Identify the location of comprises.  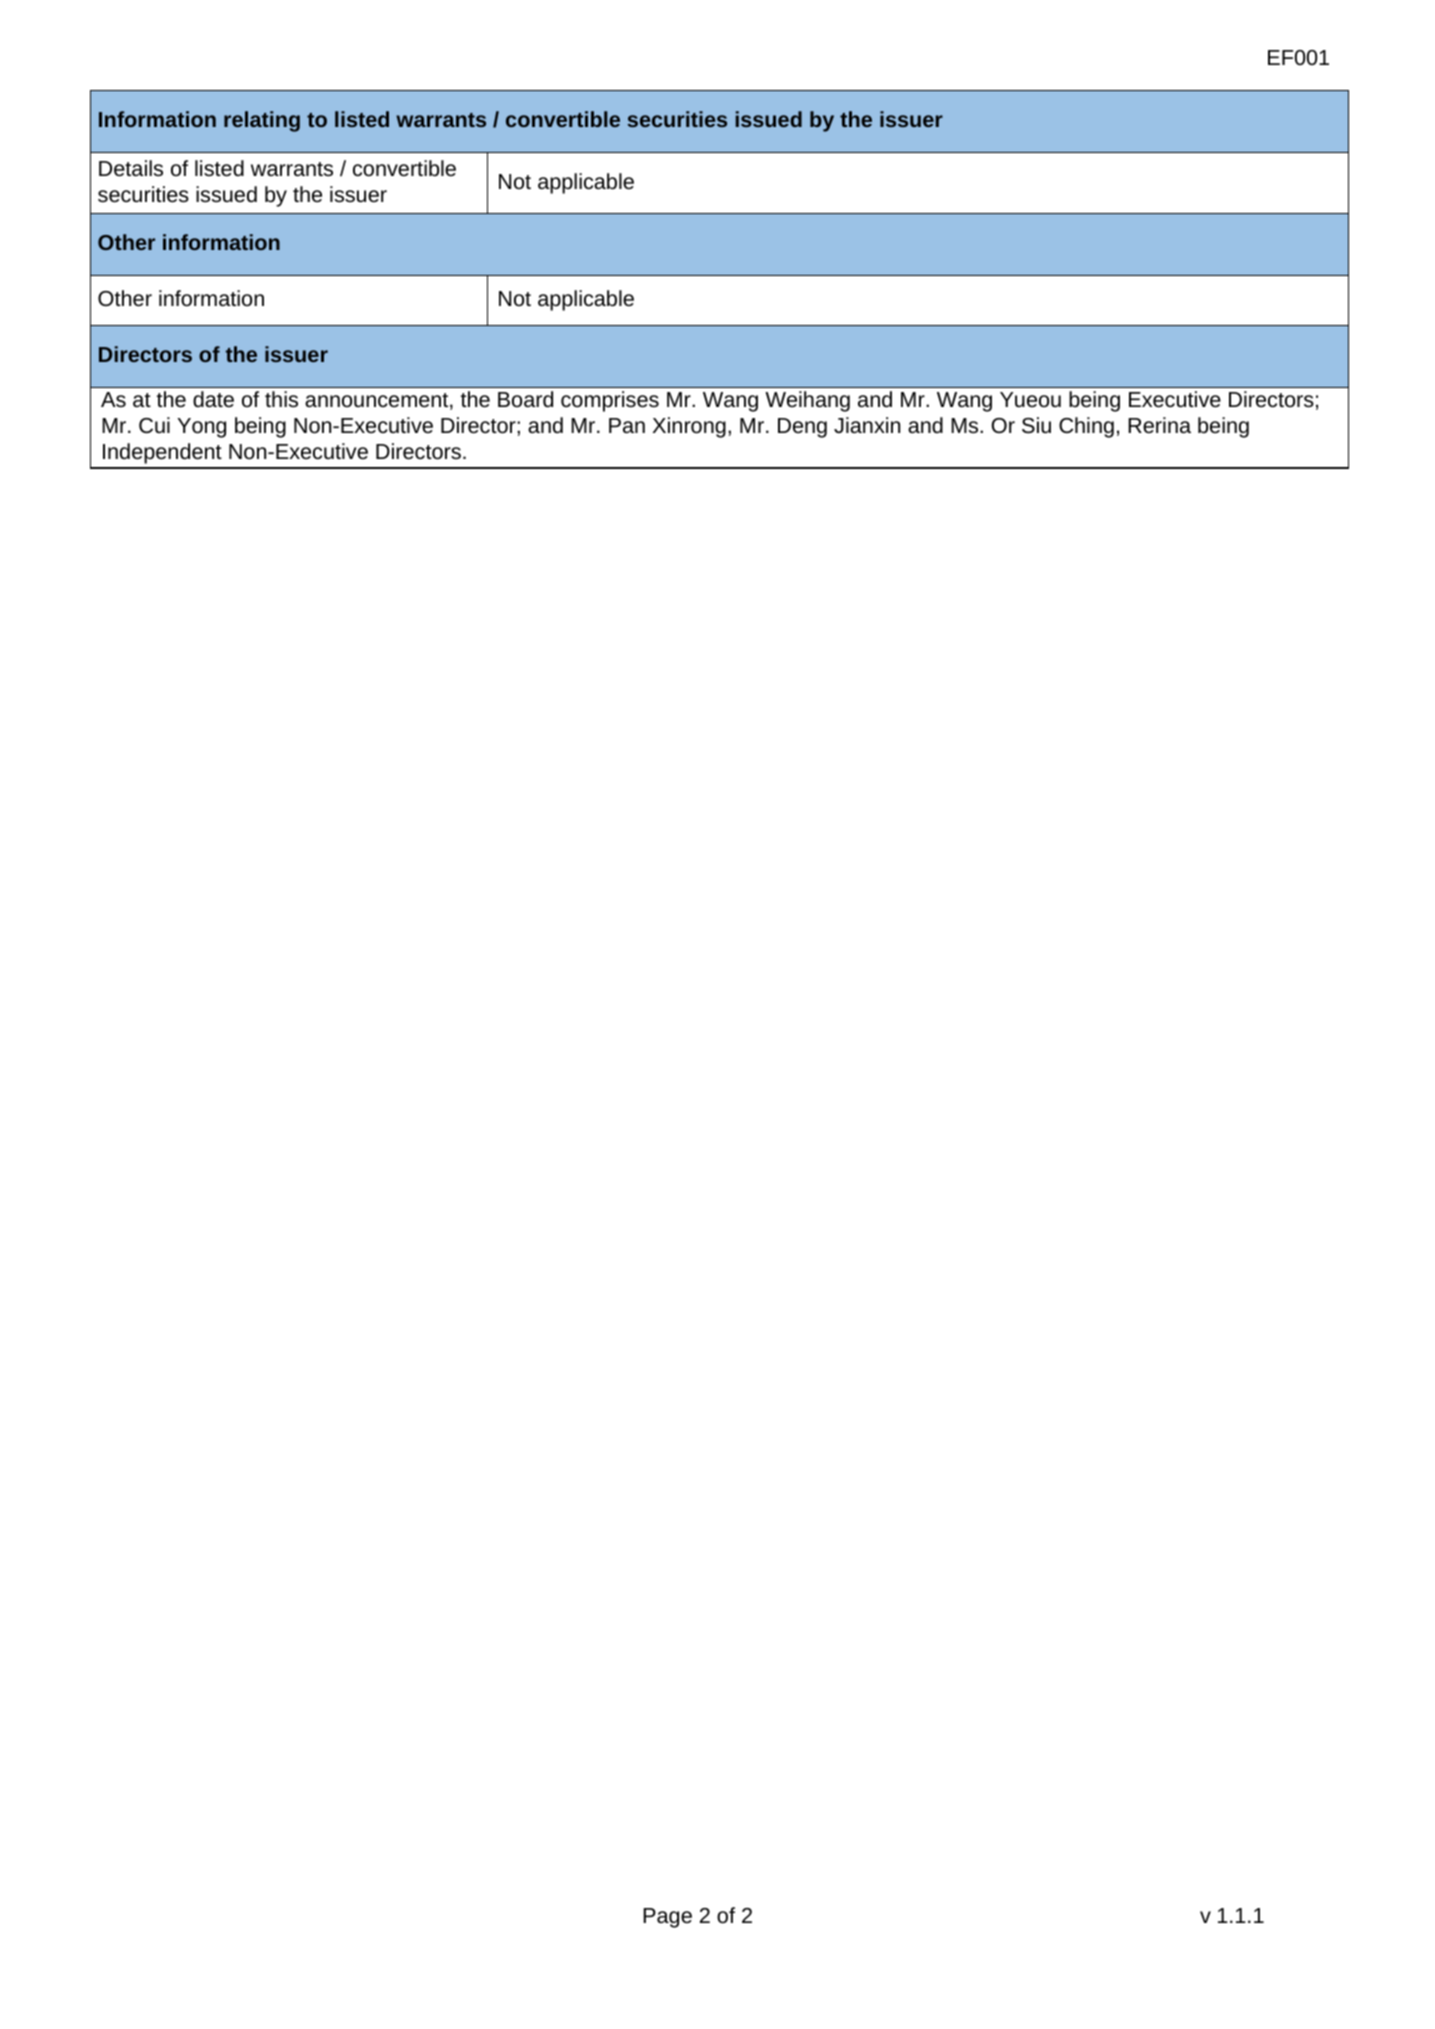
(610, 401).
